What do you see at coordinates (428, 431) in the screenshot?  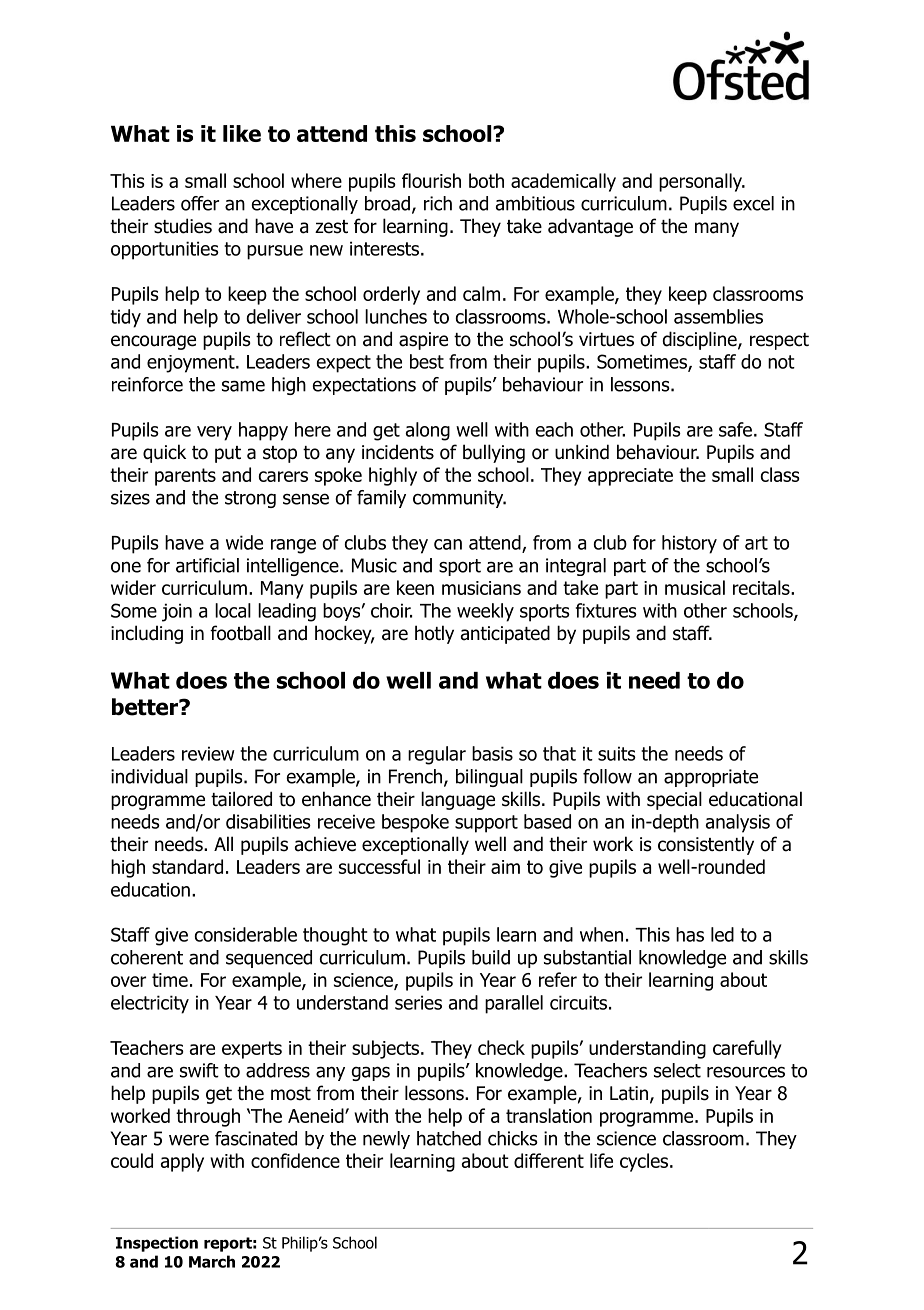 I see `along` at bounding box center [428, 431].
